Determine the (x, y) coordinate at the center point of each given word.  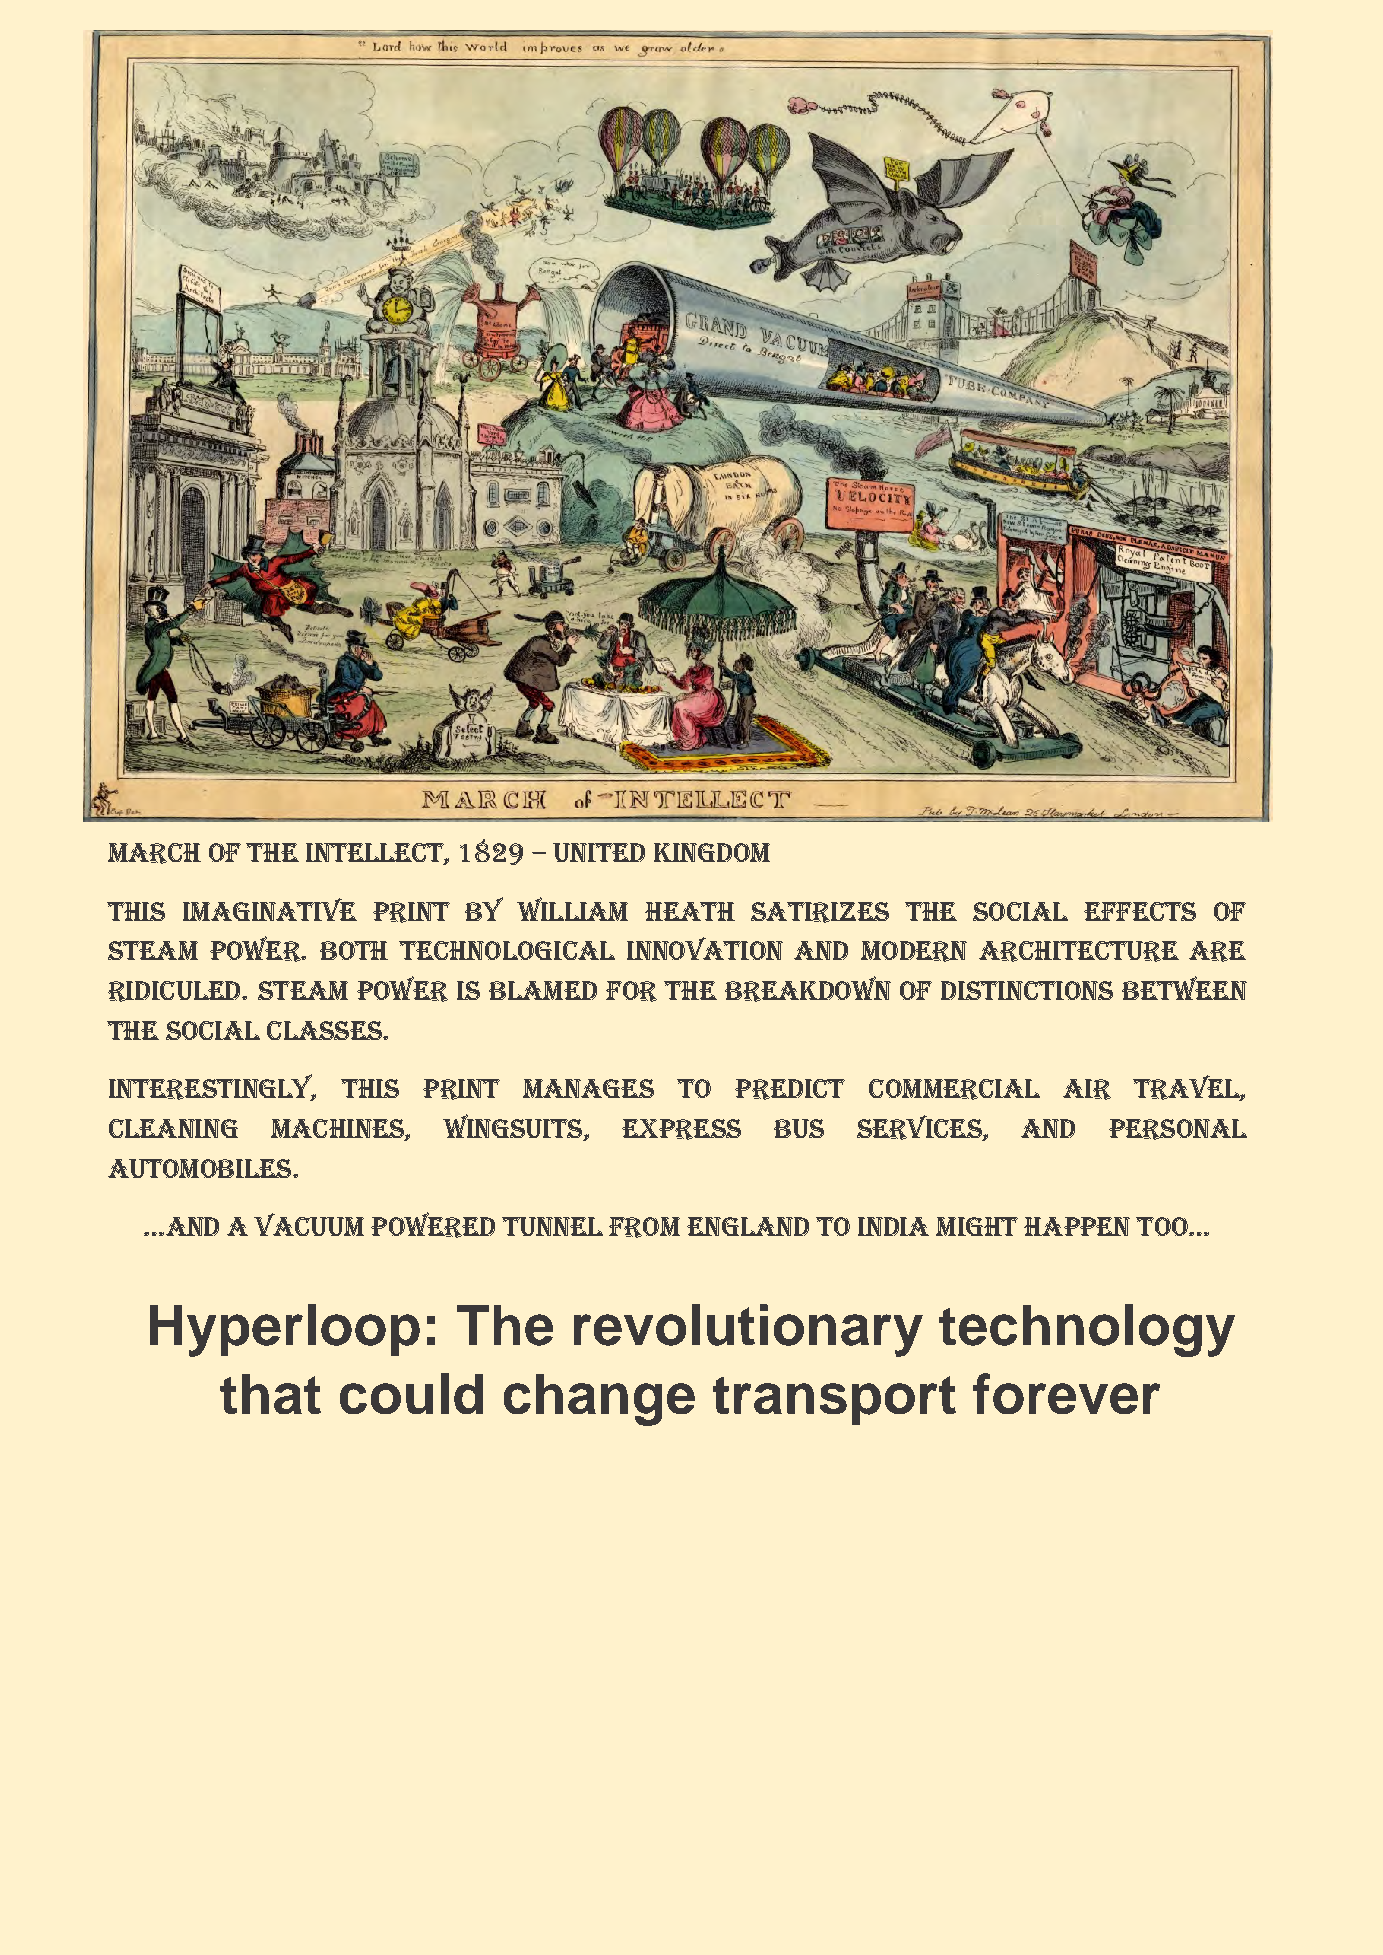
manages (588, 1088)
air (1087, 1089)
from (644, 1227)
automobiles (201, 1168)
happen (1077, 1226)
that (270, 1394)
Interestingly (212, 1087)
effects (1140, 911)
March (154, 853)
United (599, 852)
